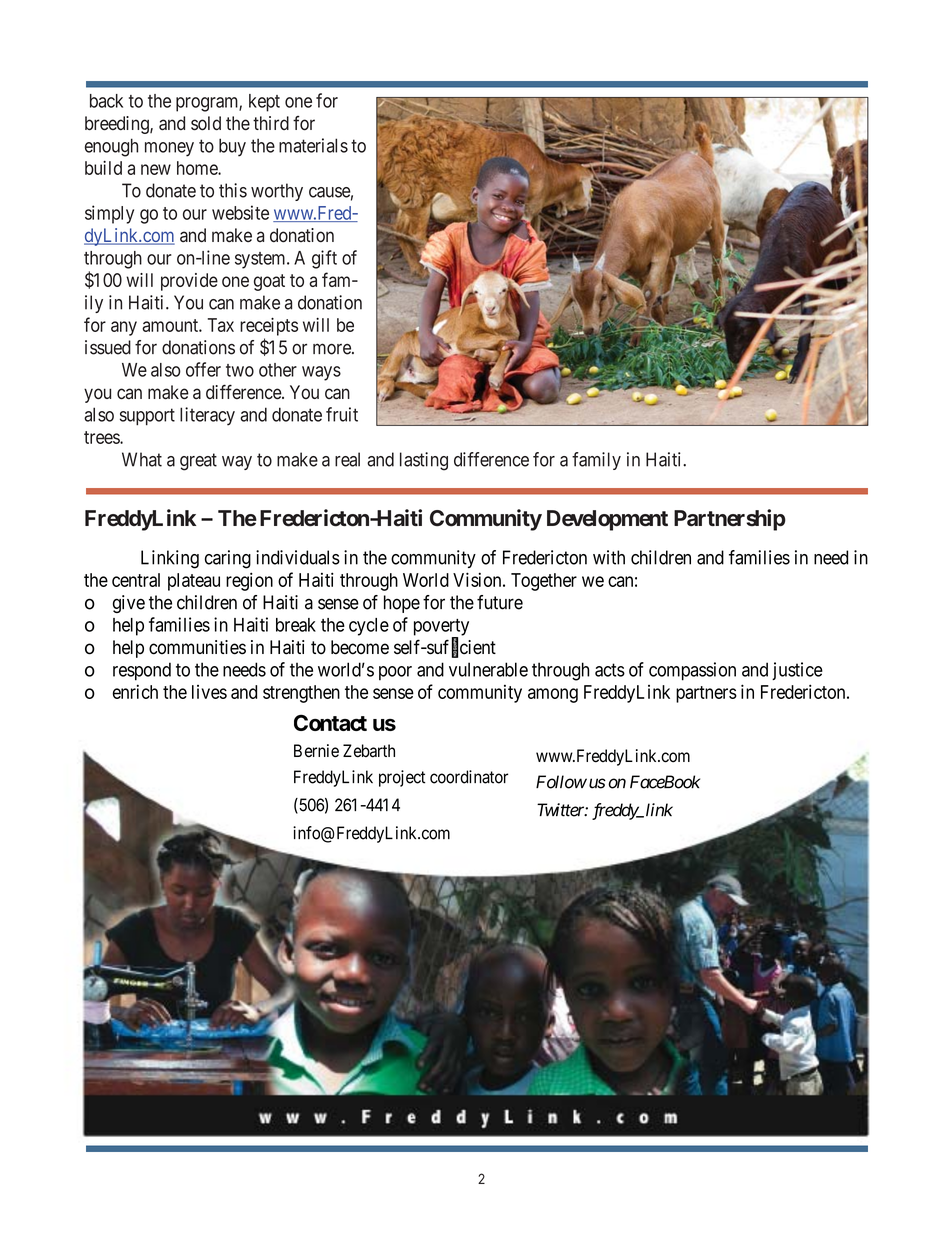 The image size is (952, 1233). Describe the element at coordinates (424, 461) in the screenshot. I see `lasting` at that location.
